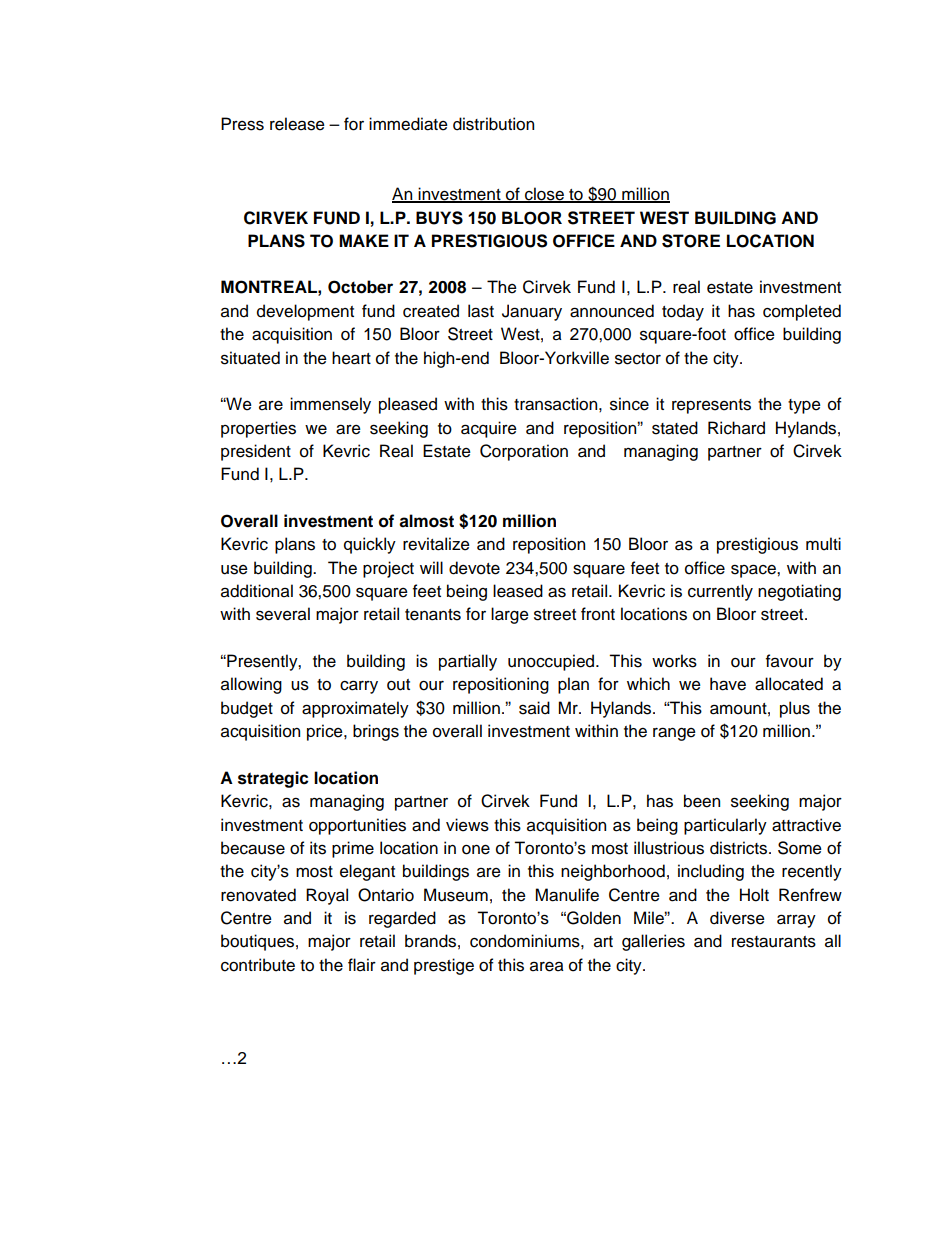 The height and width of the screenshot is (1233, 952). I want to click on distribution, so click(493, 124).
